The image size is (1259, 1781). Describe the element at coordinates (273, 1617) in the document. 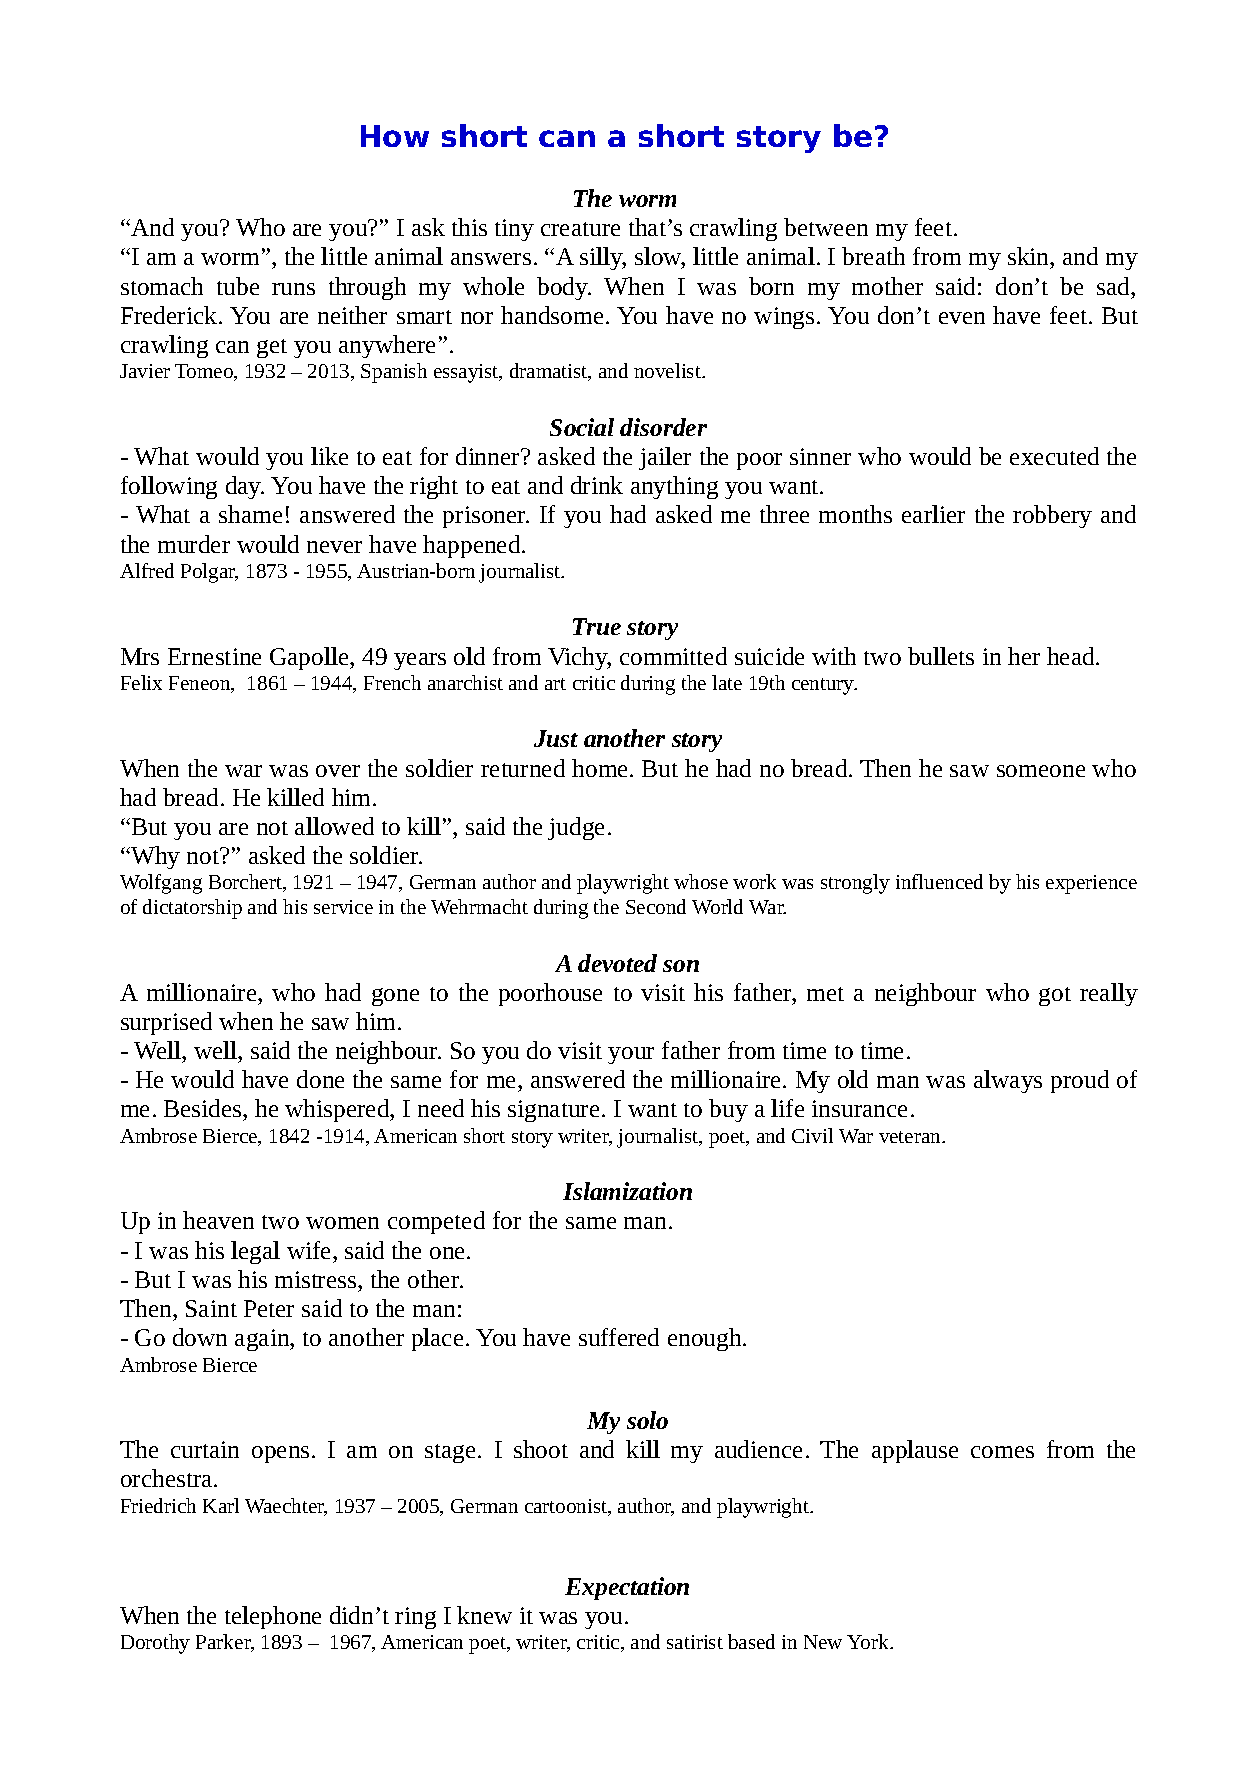

I see `telephone` at that location.
